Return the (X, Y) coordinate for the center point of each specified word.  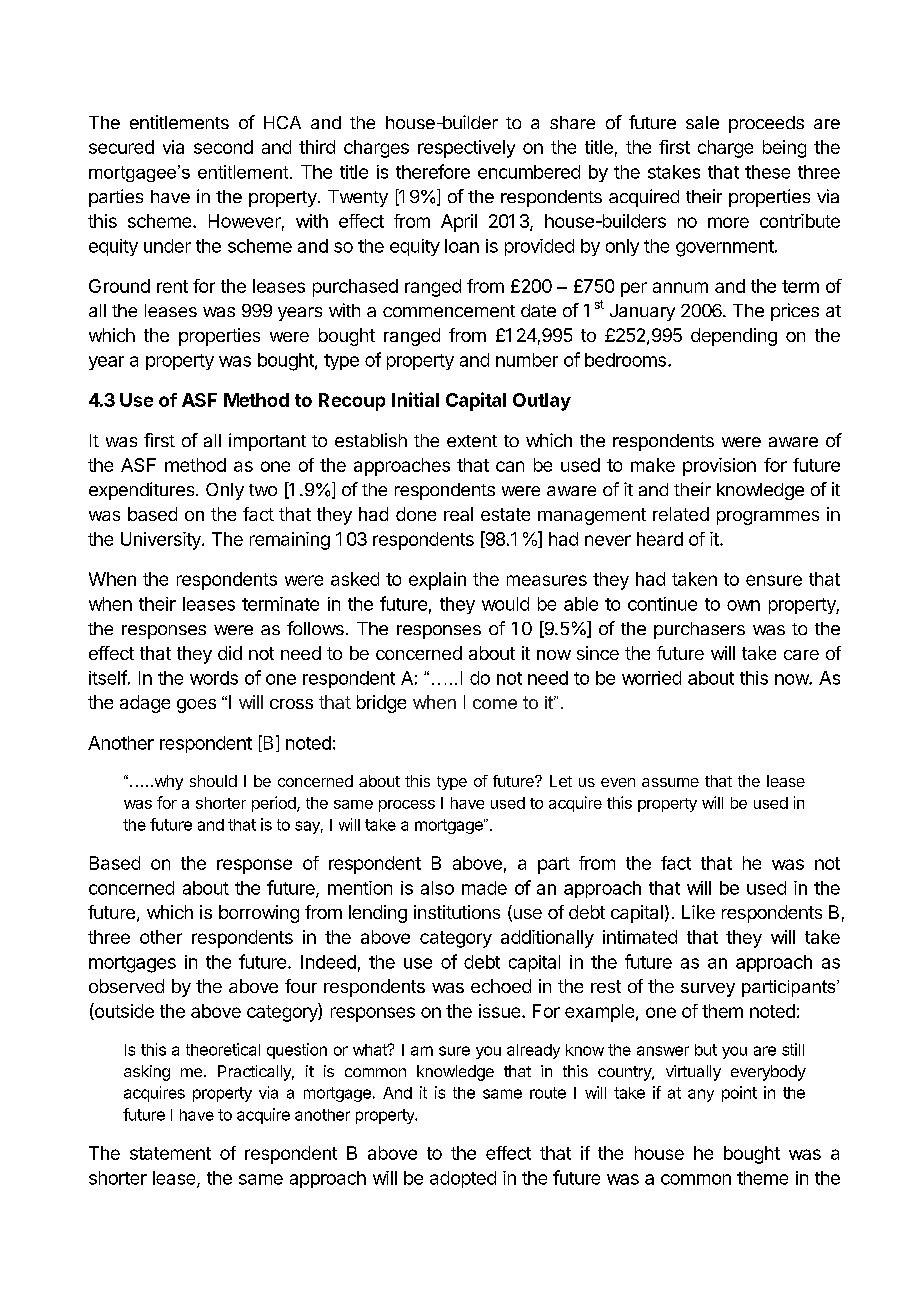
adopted (463, 1179)
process (407, 806)
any (701, 1095)
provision (719, 467)
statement (170, 1153)
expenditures (141, 491)
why (167, 782)
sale (702, 122)
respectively (466, 149)
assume (670, 782)
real (458, 514)
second (223, 147)
